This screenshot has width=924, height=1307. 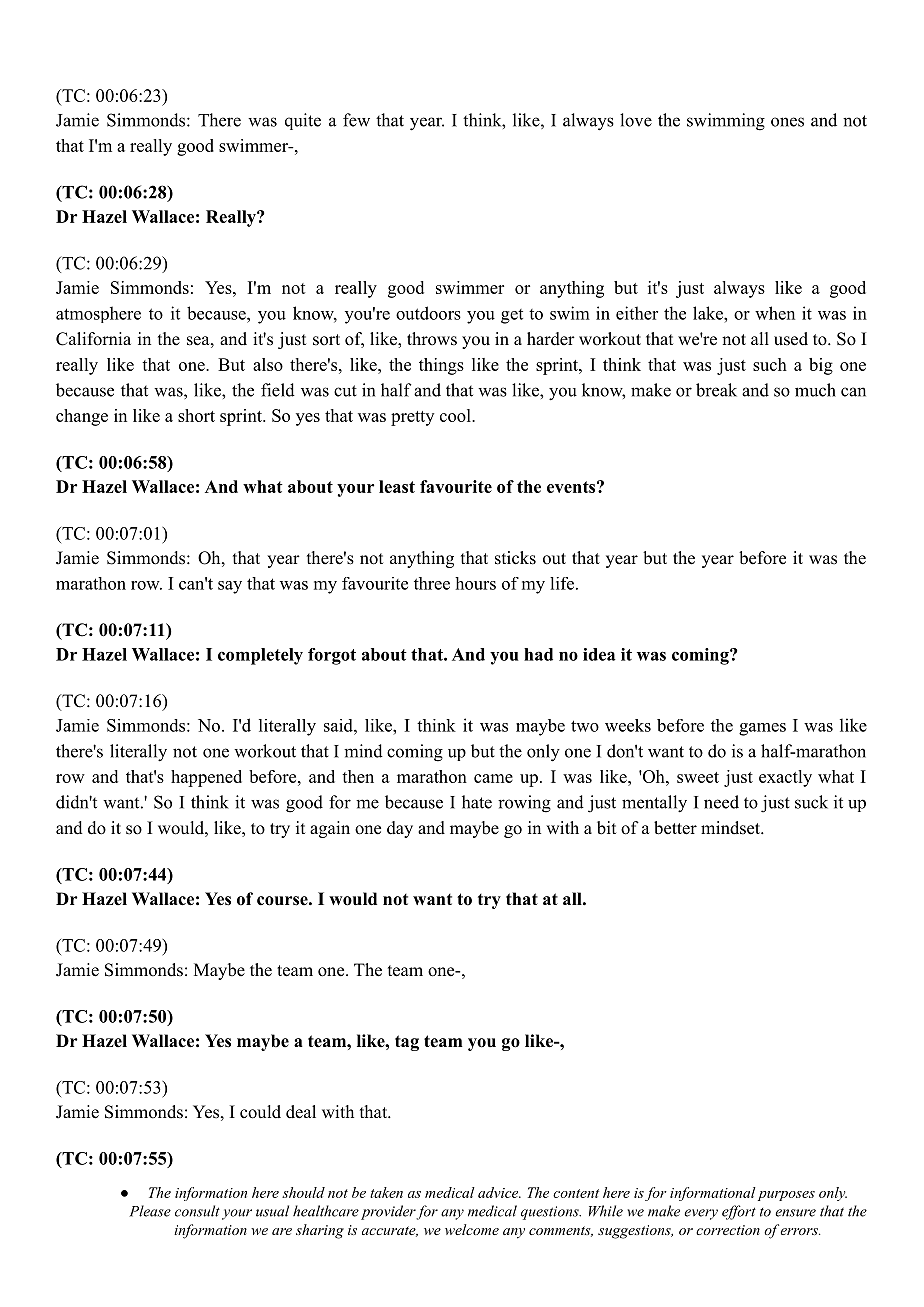 What do you see at coordinates (356, 120) in the screenshot?
I see `few` at bounding box center [356, 120].
